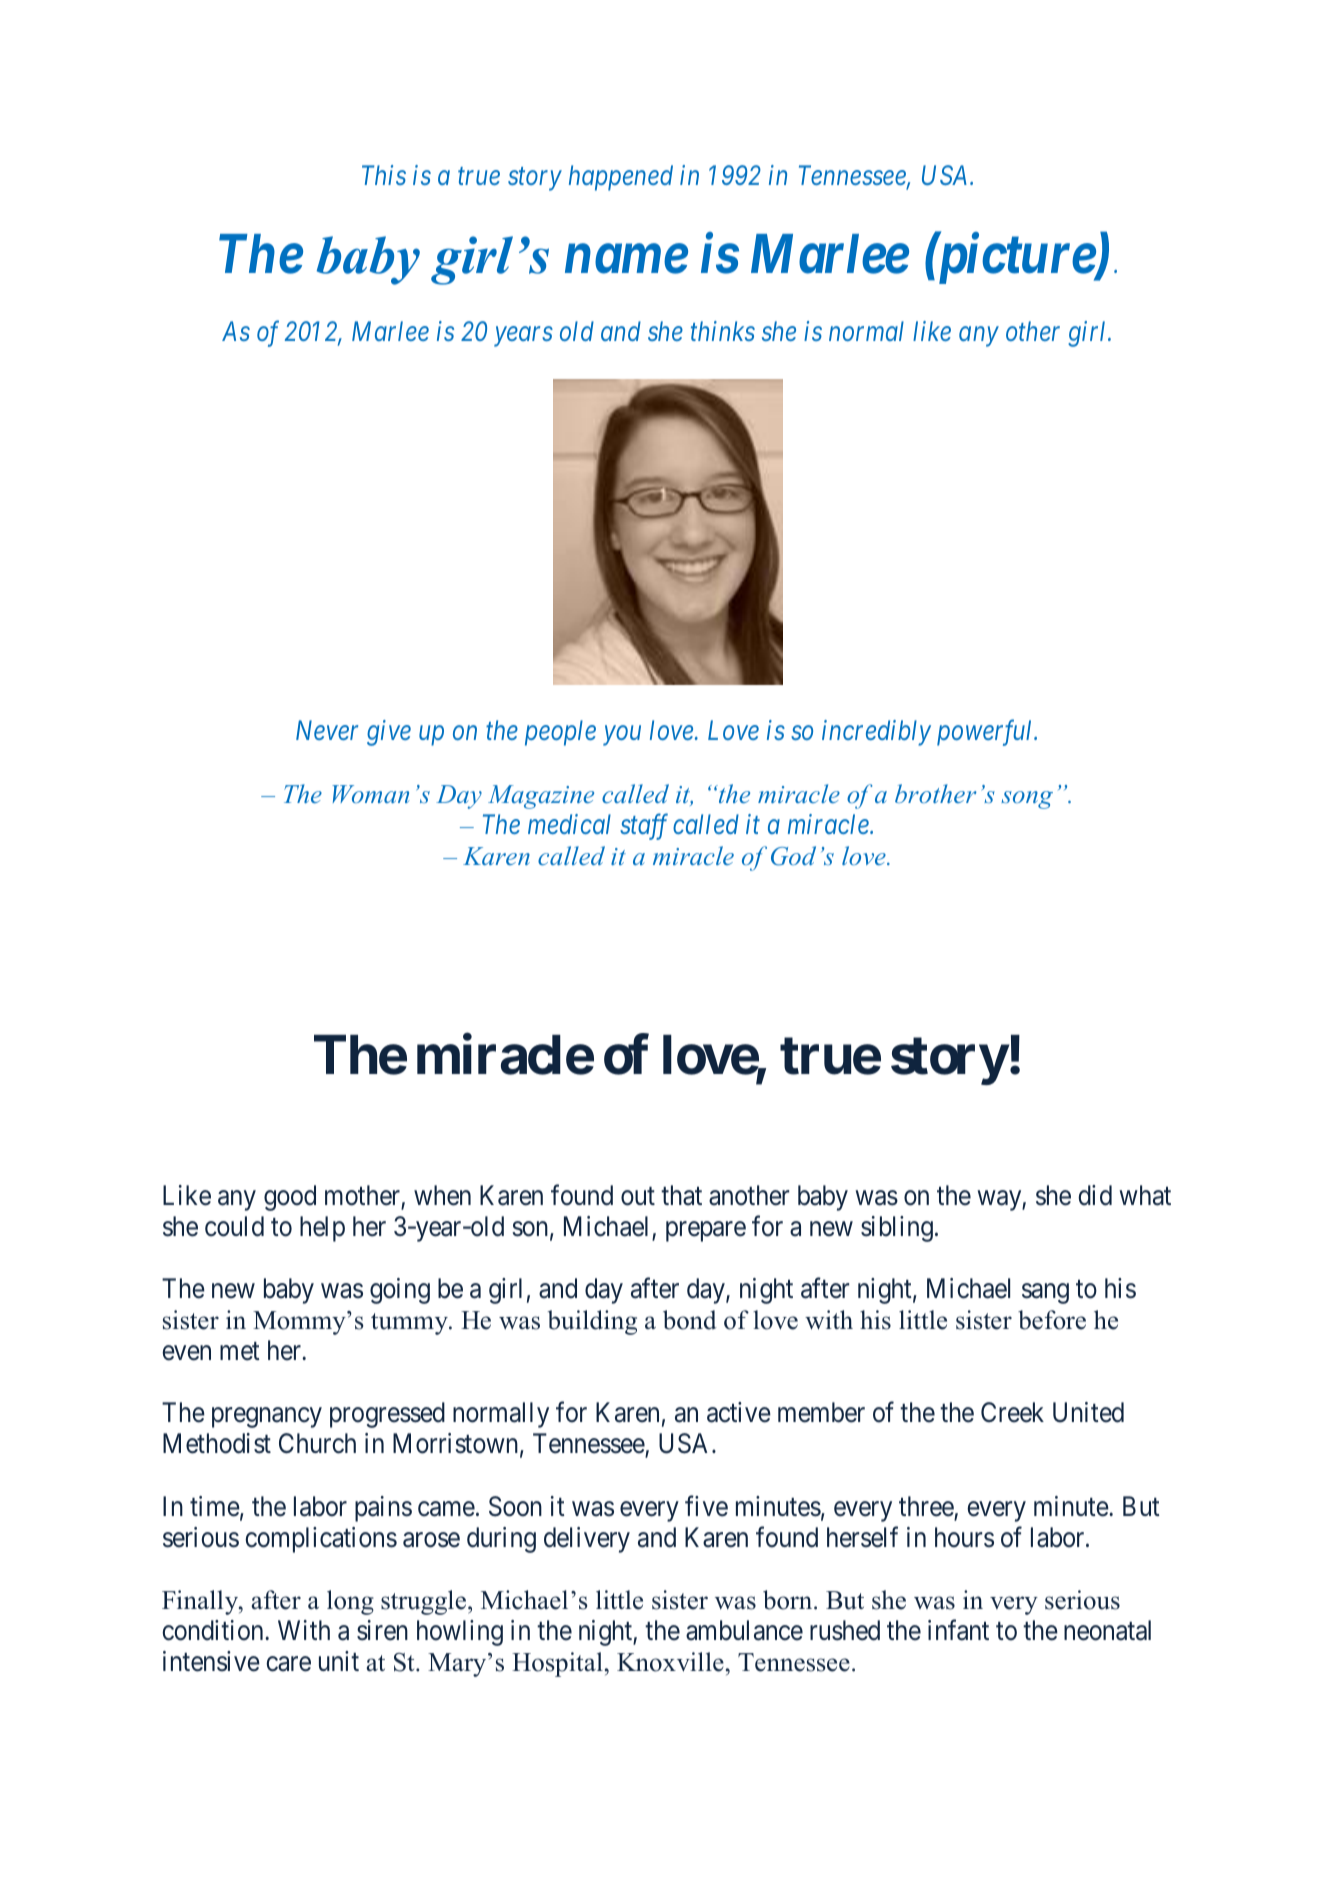  What do you see at coordinates (958, 1630) in the screenshot?
I see `infant` at bounding box center [958, 1630].
